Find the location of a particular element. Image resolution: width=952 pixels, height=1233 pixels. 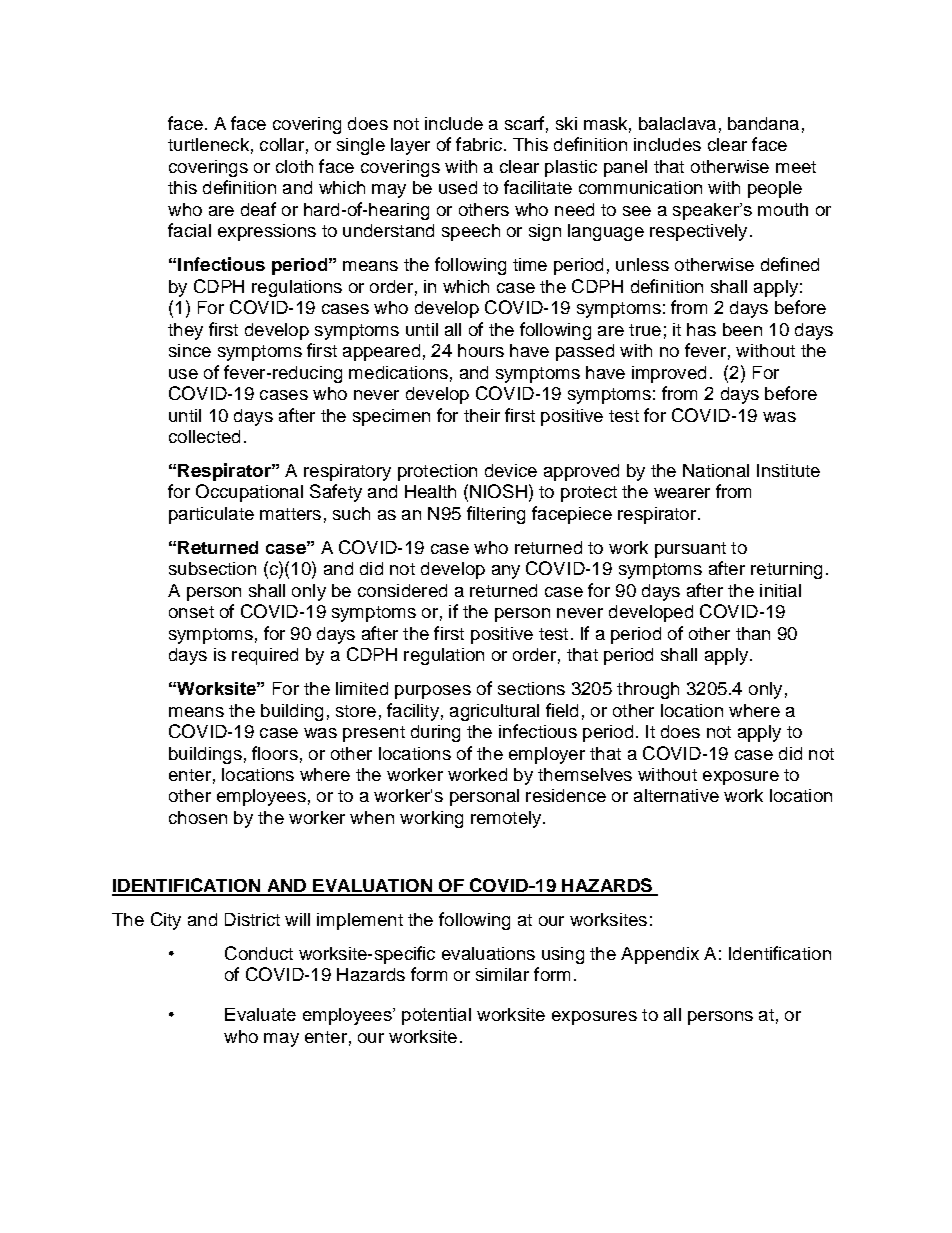

subsection is located at coordinates (212, 568).
